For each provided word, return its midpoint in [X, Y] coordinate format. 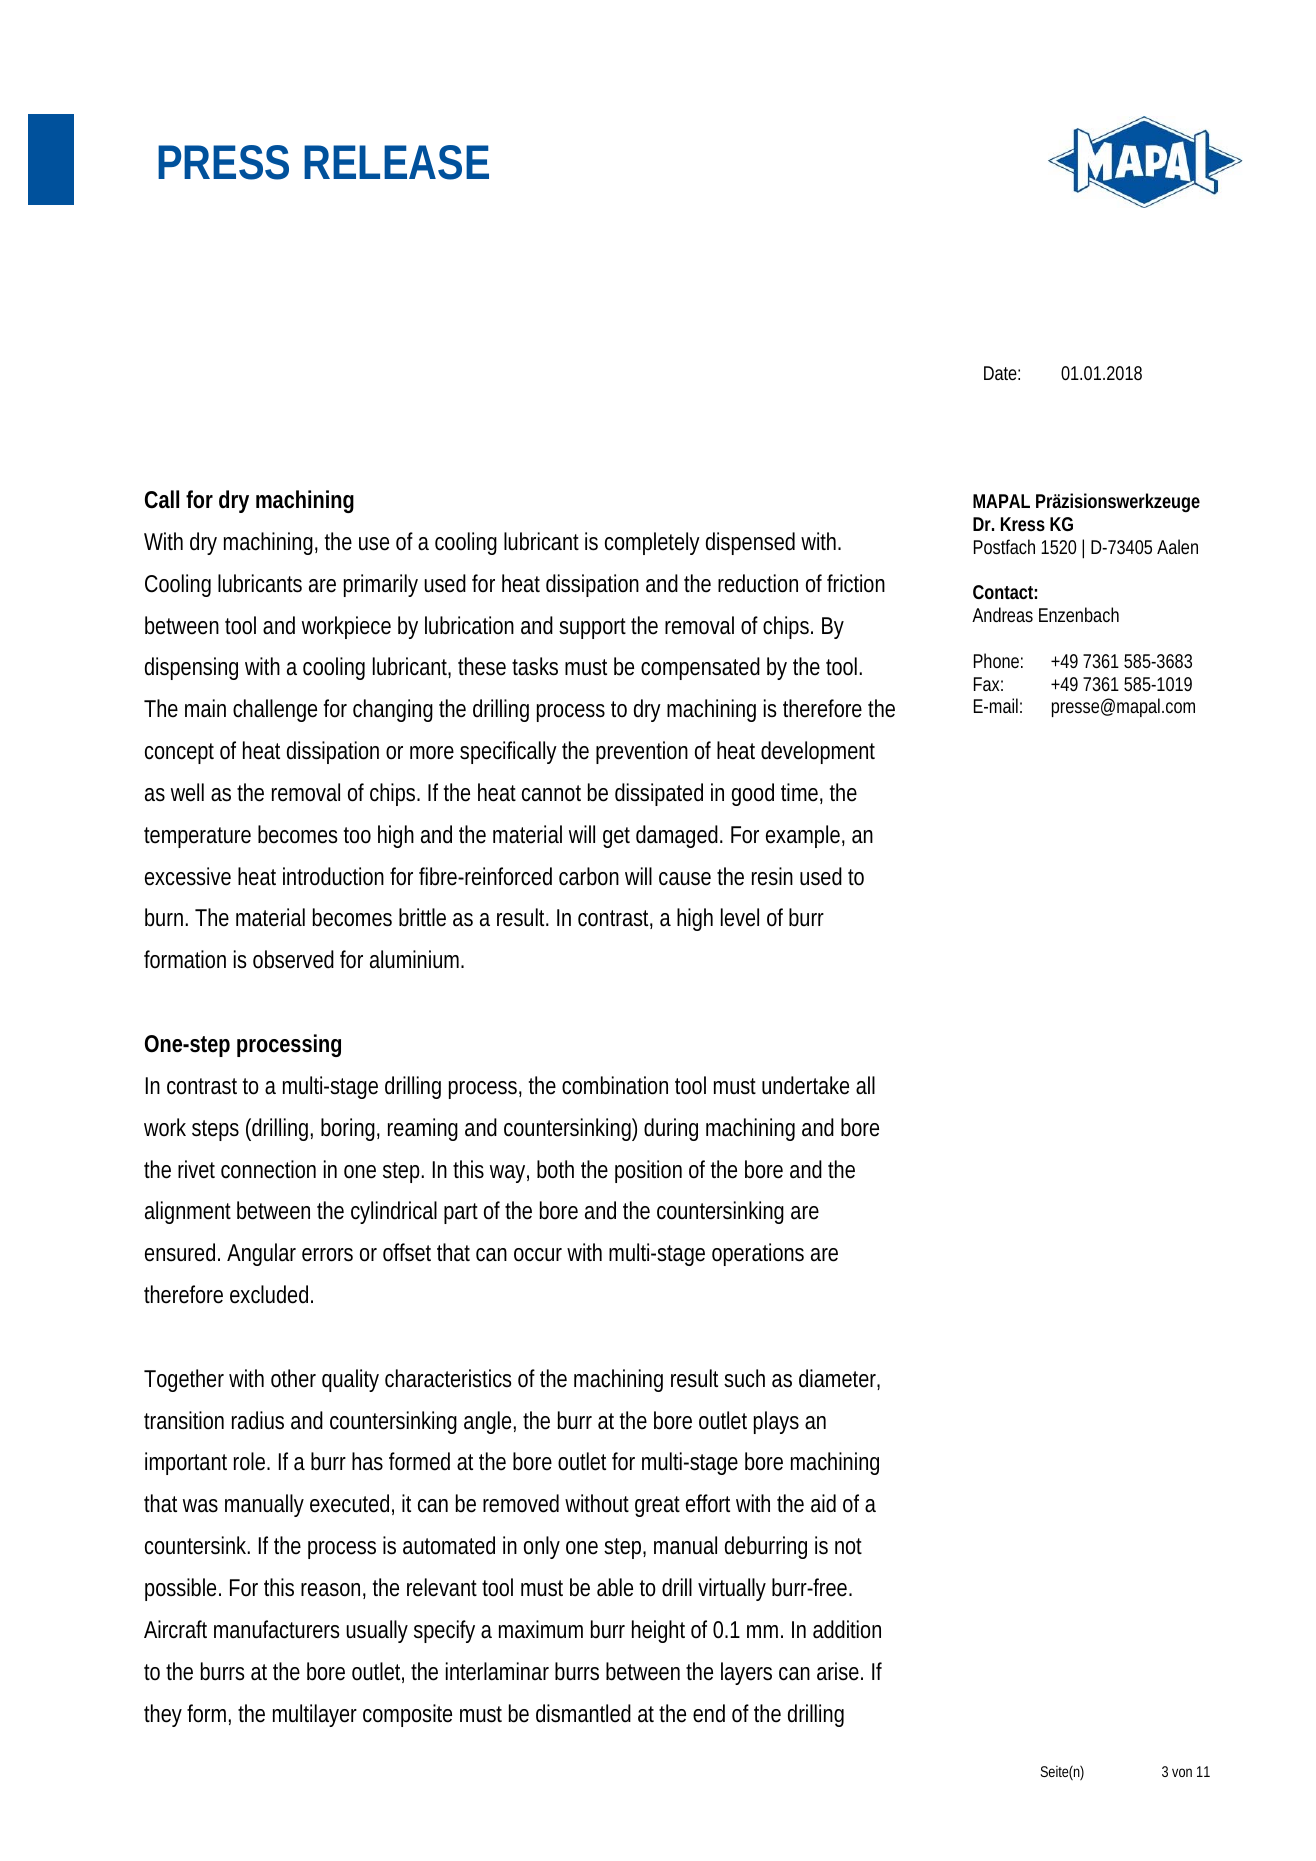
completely [652, 543]
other [293, 1378]
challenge [275, 710]
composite [407, 1715]
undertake [805, 1085]
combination [615, 1085]
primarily [381, 585]
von [1182, 1772]
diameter [839, 1379]
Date [1002, 373]
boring [350, 1129]
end [709, 1713]
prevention [642, 752]
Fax [988, 684]
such [744, 1378]
